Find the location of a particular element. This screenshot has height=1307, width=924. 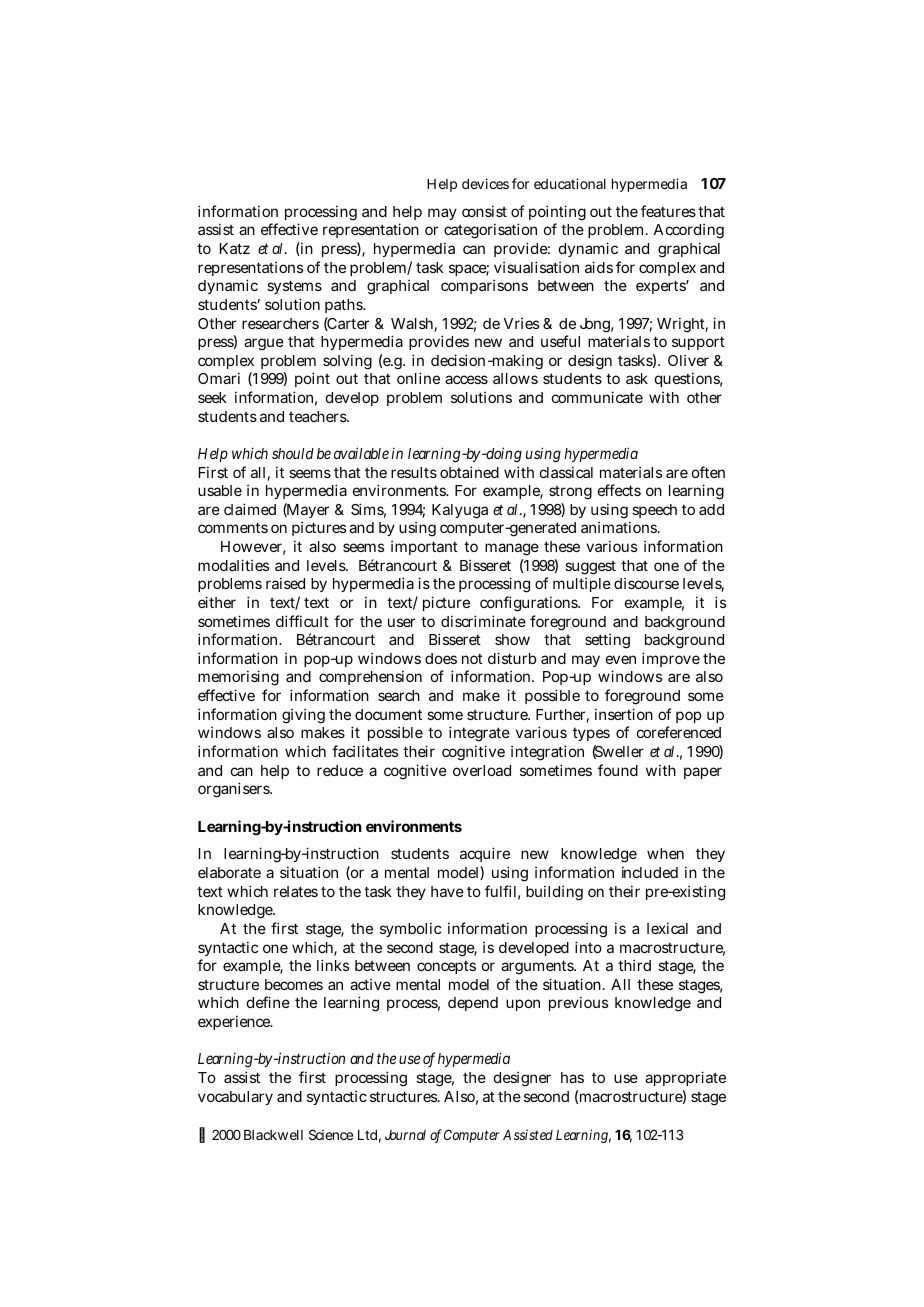

memorising is located at coordinates (238, 678).
